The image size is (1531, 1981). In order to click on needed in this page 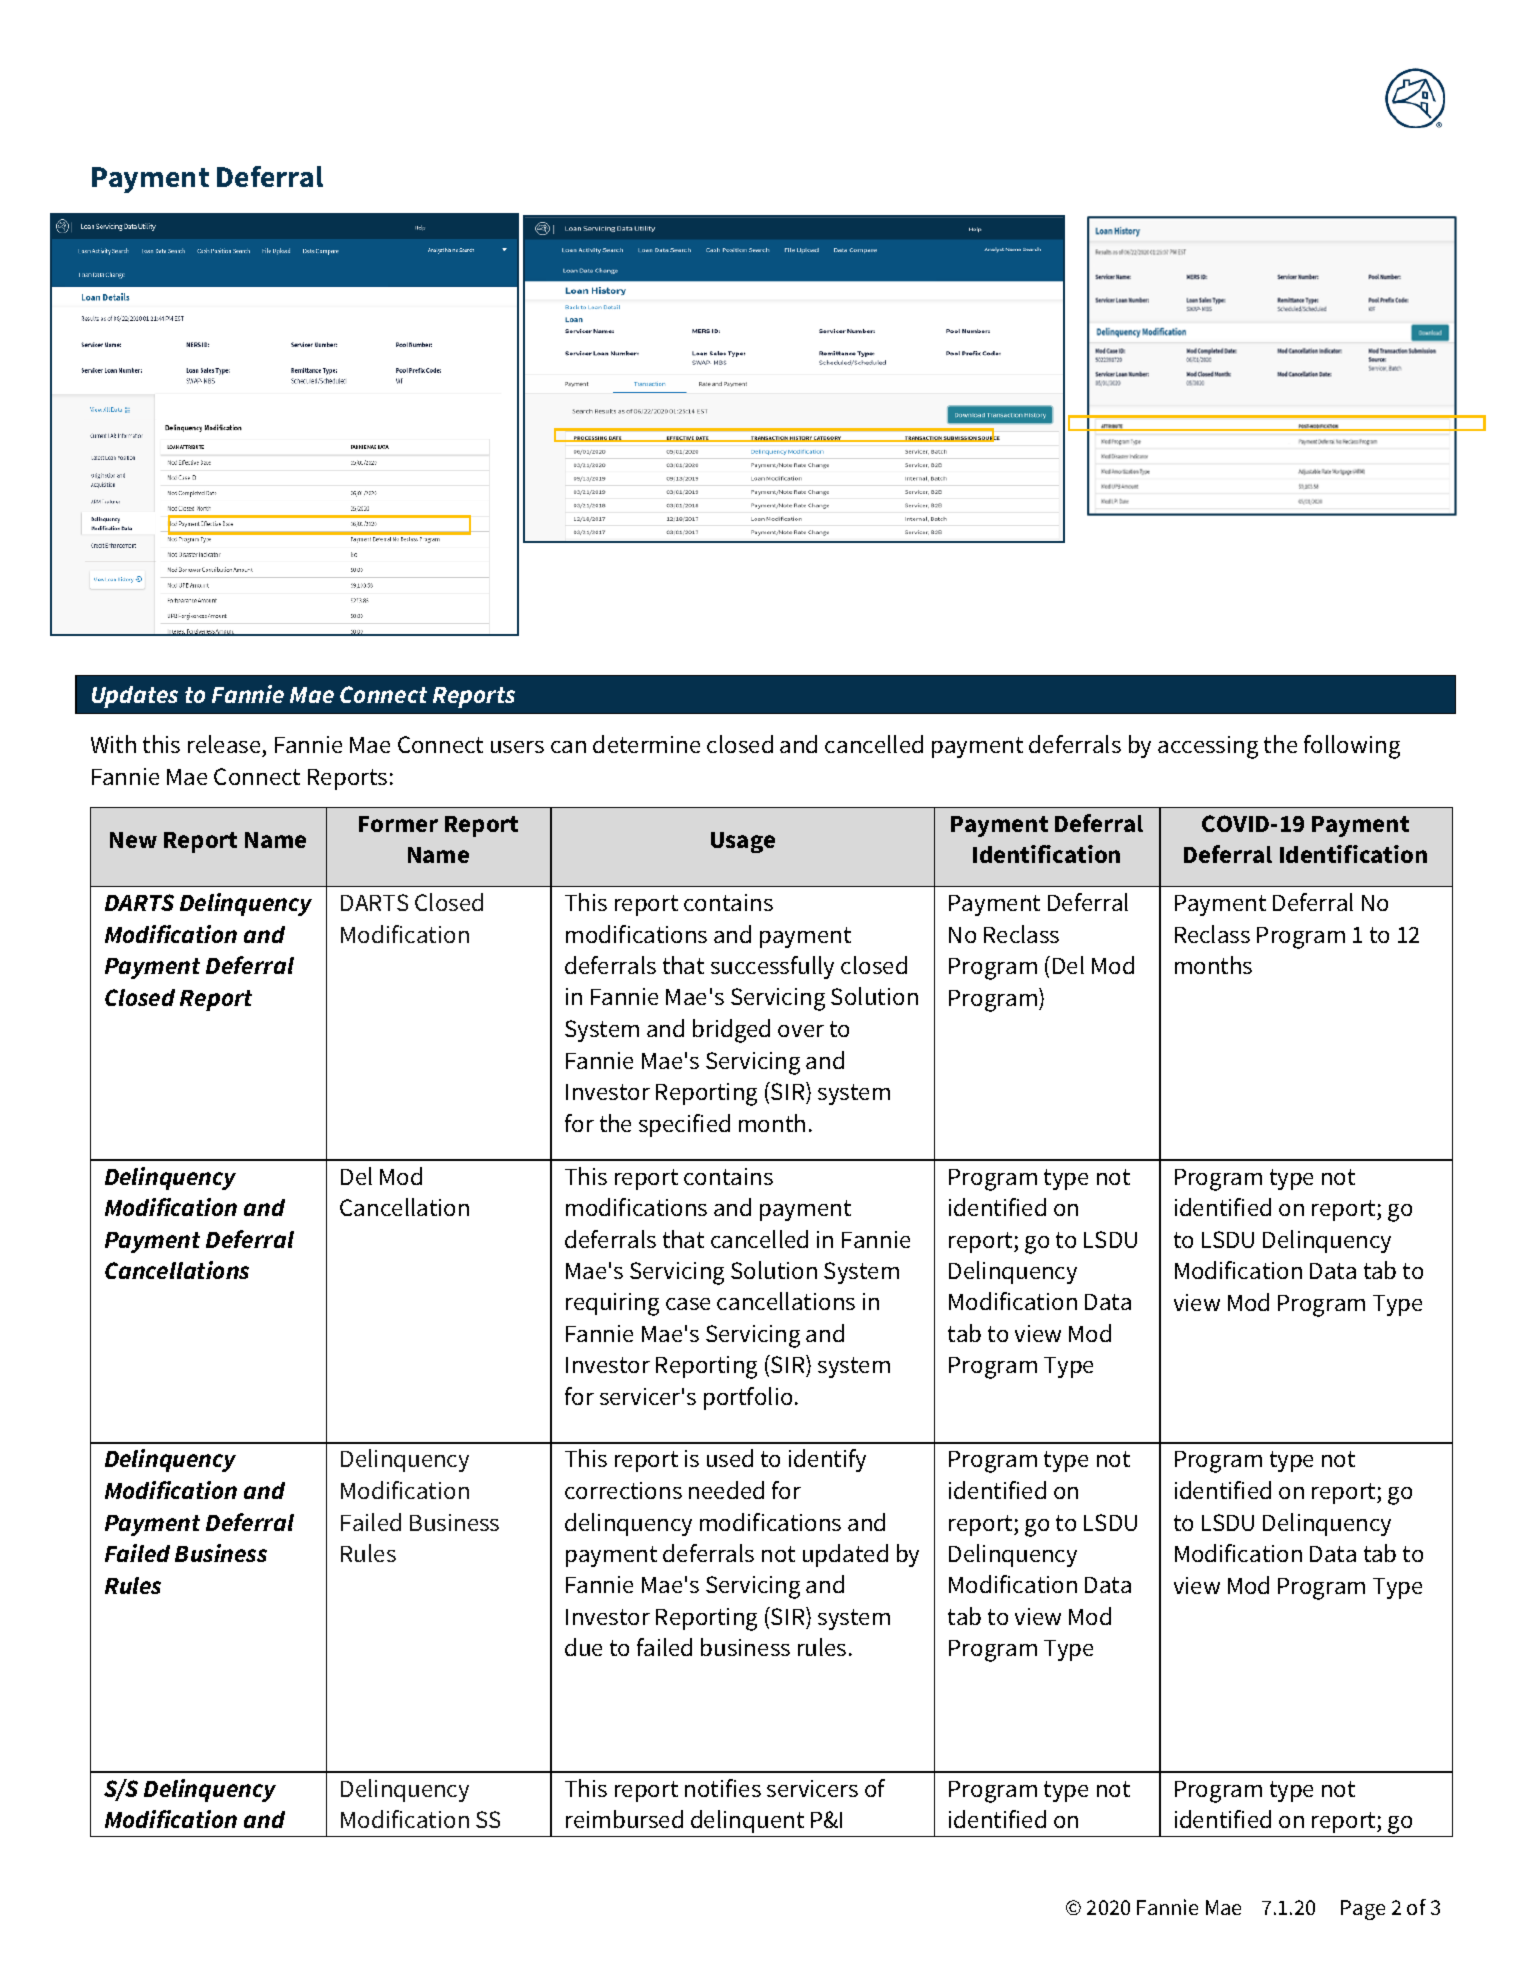, I will do `click(726, 1490)`.
